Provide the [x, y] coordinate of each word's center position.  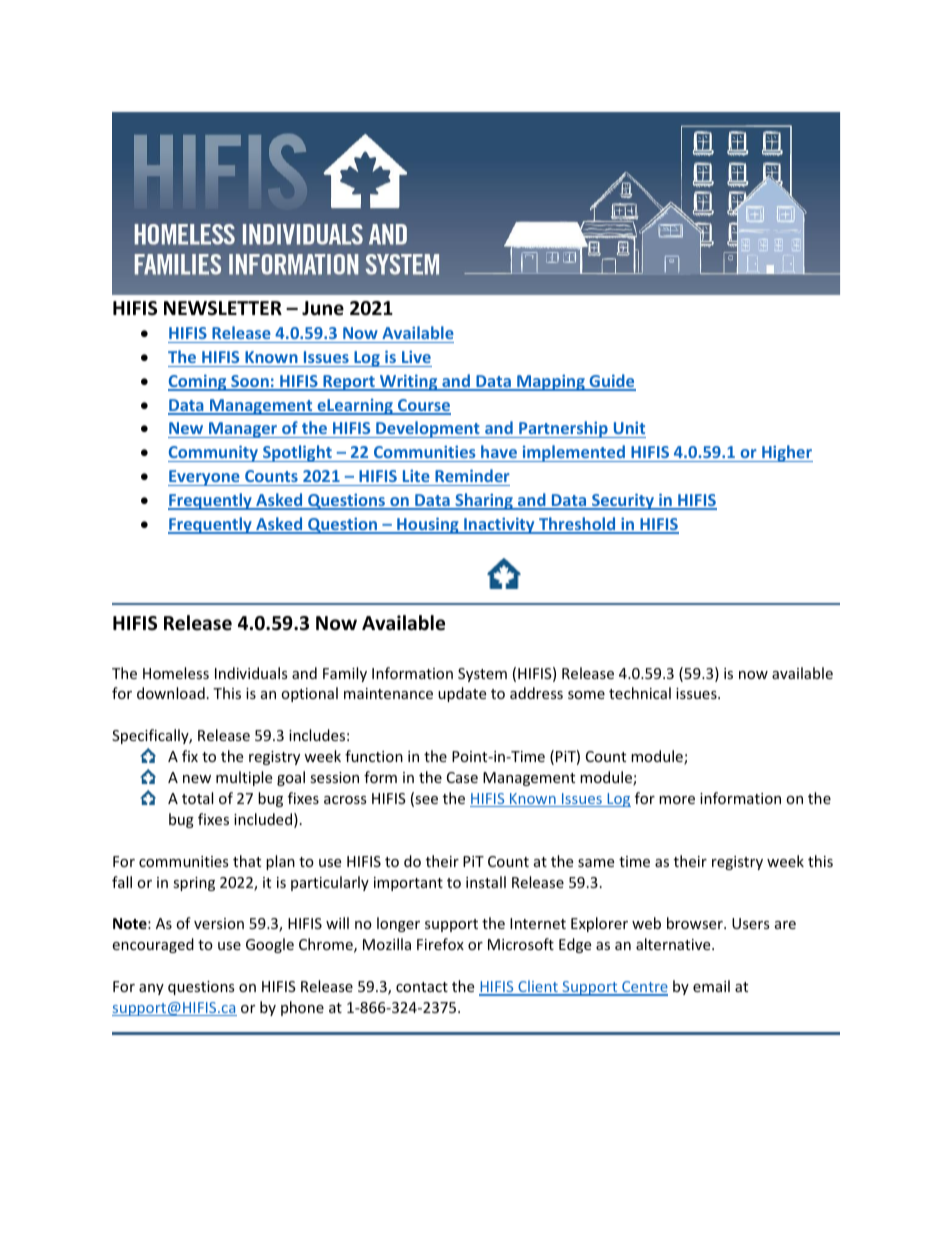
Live [416, 356]
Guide [611, 382]
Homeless [176, 673]
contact [422, 987]
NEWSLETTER [223, 308]
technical [640, 693]
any [151, 989]
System [482, 675]
